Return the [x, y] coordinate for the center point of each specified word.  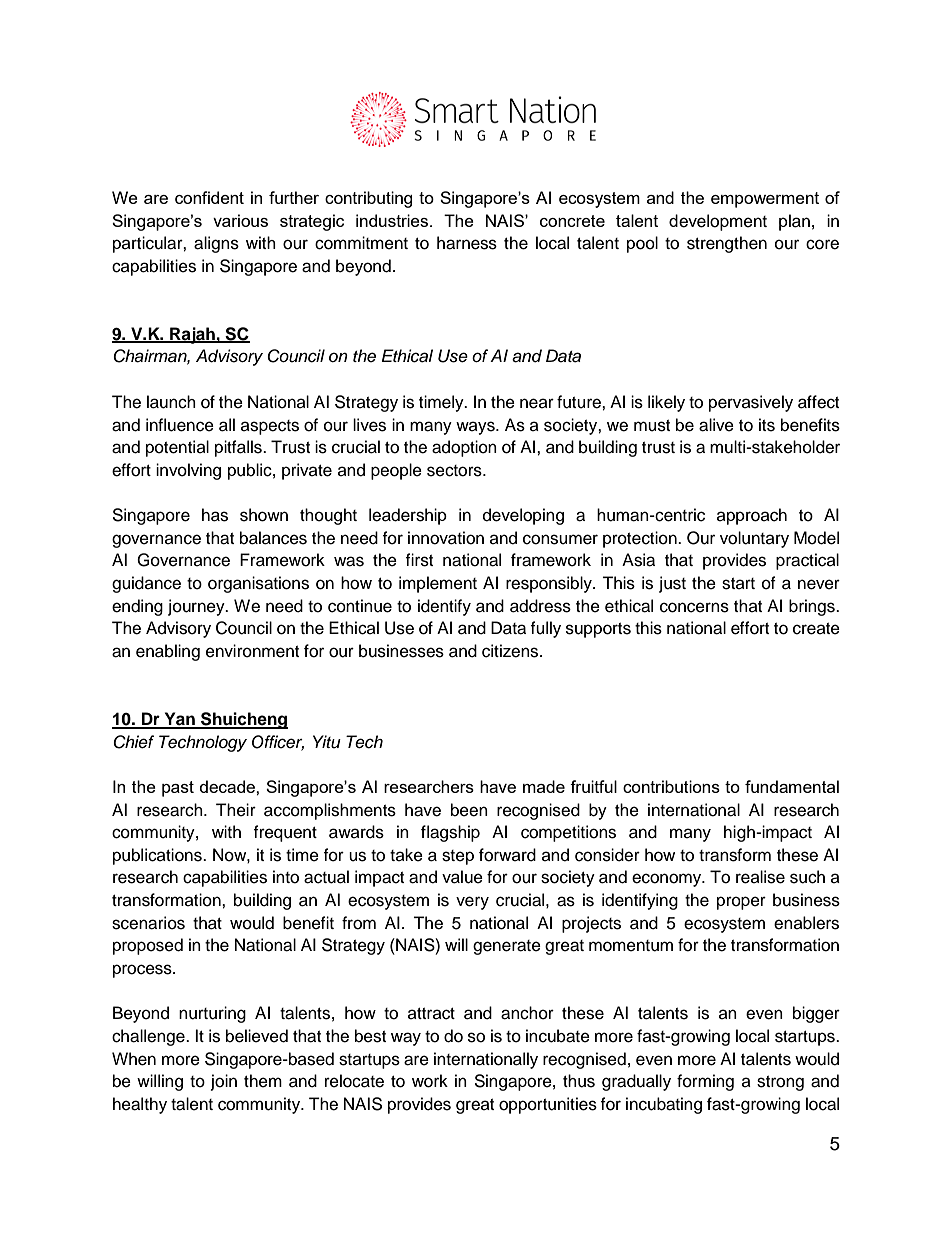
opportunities [548, 1105]
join [224, 1082]
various [240, 220]
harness [467, 243]
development [718, 222]
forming [705, 1082]
